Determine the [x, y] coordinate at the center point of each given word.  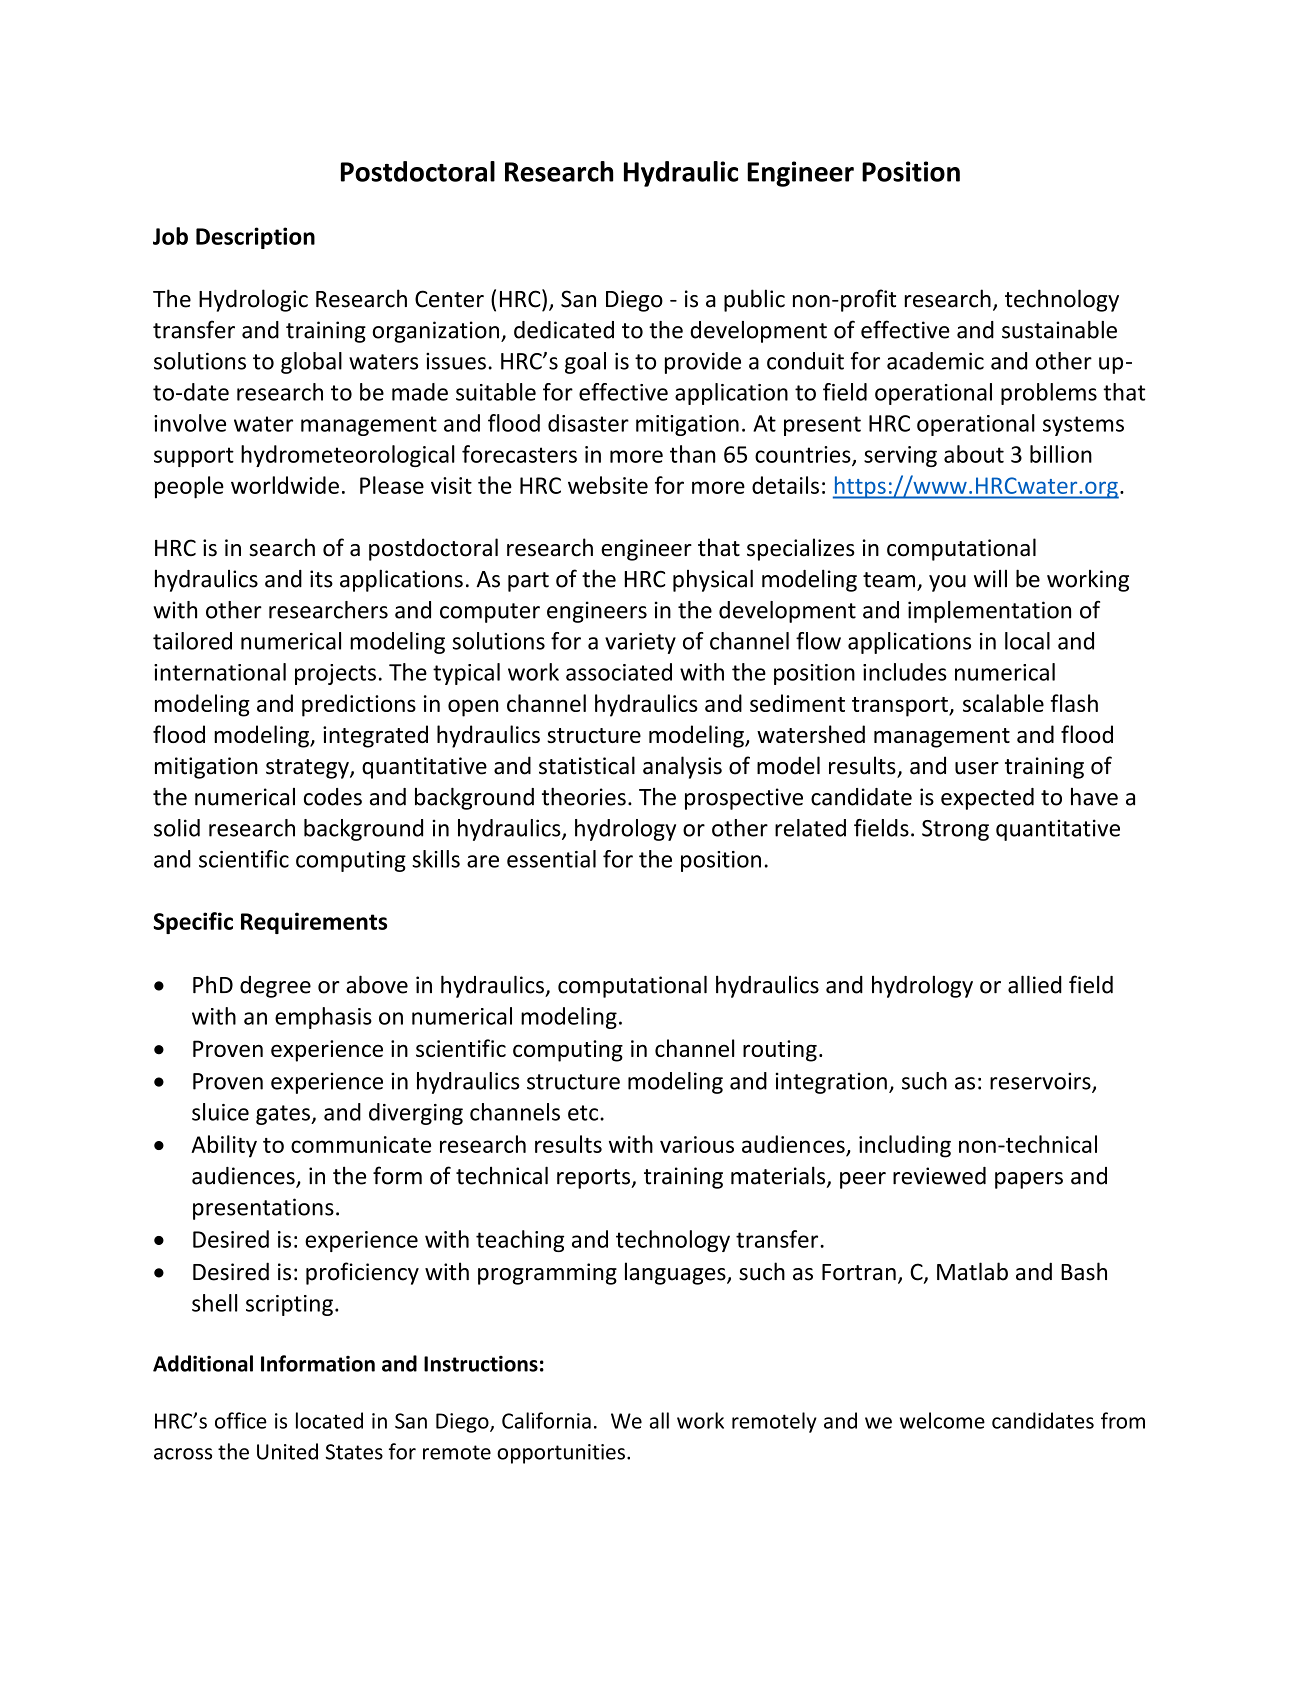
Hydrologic [253, 300]
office [241, 1420]
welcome [942, 1420]
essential [551, 859]
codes [333, 797]
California [546, 1420]
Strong [955, 830]
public [754, 300]
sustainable [1059, 330]
